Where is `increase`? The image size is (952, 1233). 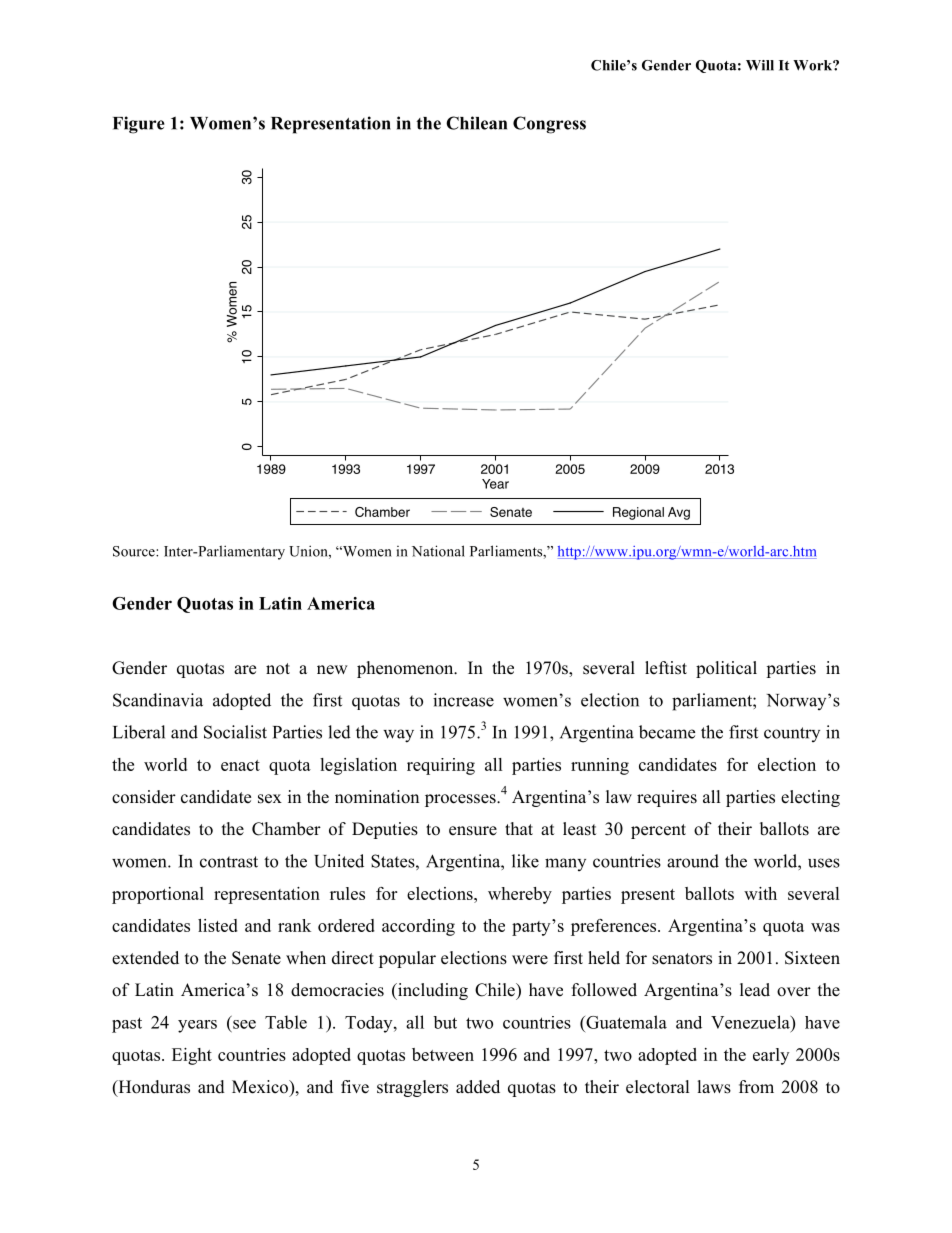
increase is located at coordinates (463, 700).
